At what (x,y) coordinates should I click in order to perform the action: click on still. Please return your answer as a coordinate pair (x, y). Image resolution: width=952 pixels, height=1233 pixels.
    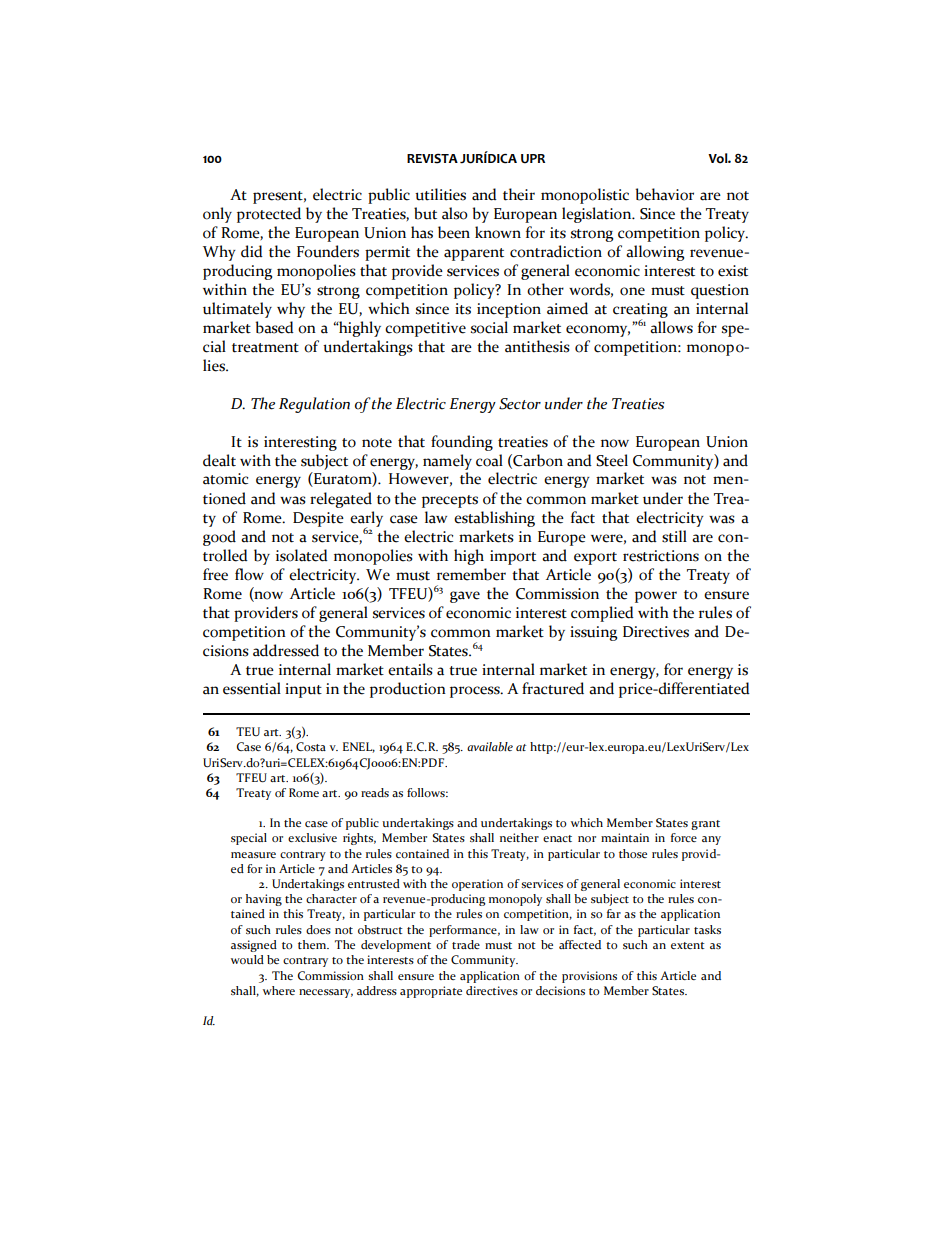
    Looking at the image, I should click on (674, 536).
